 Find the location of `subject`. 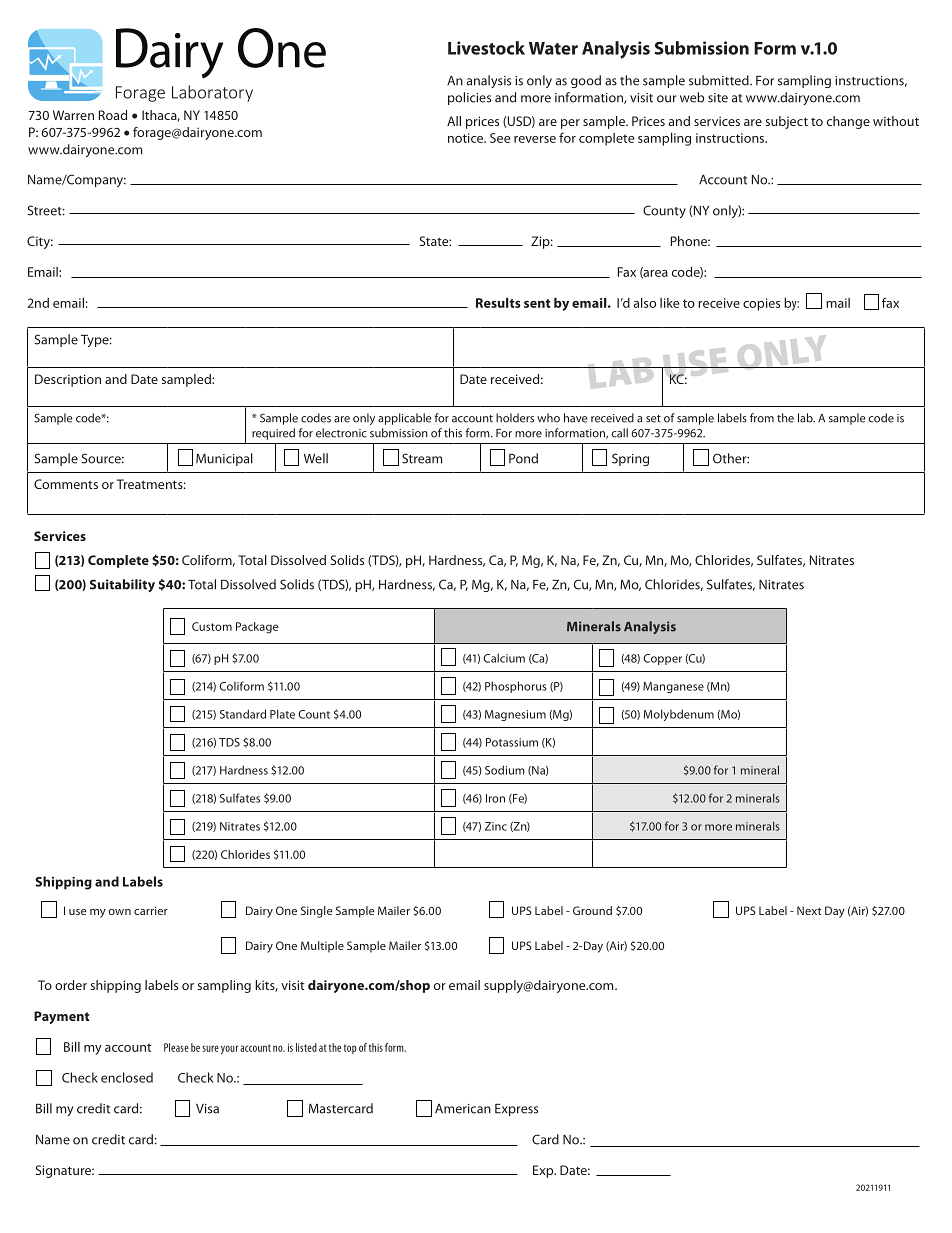

subject is located at coordinates (786, 122).
